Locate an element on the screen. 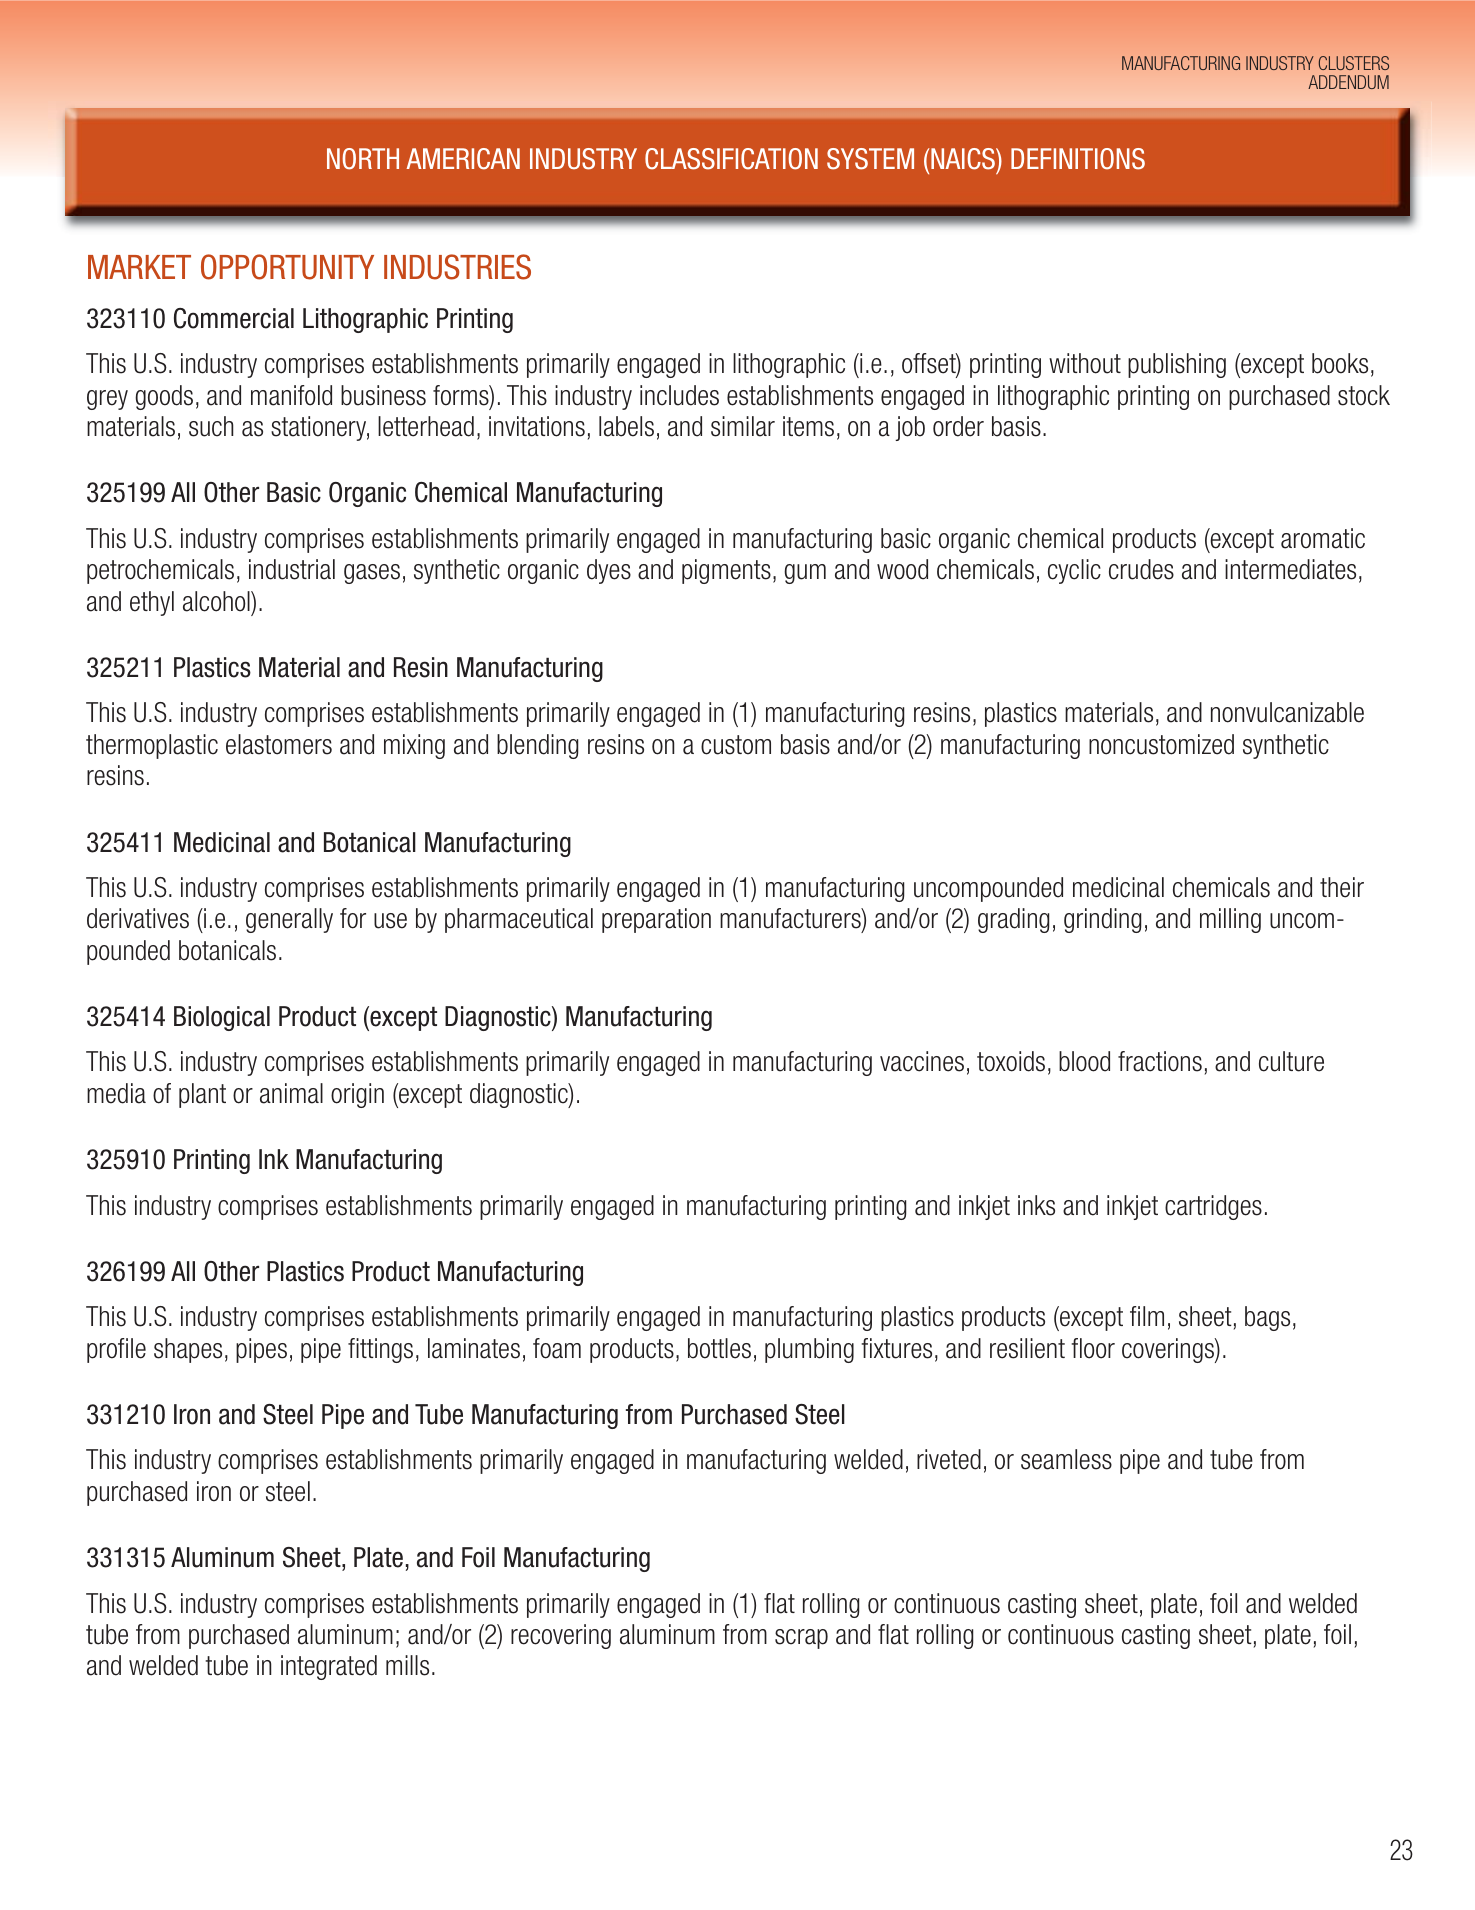 The width and height of the screenshot is (1475, 1910). publishing is located at coordinates (1177, 365).
